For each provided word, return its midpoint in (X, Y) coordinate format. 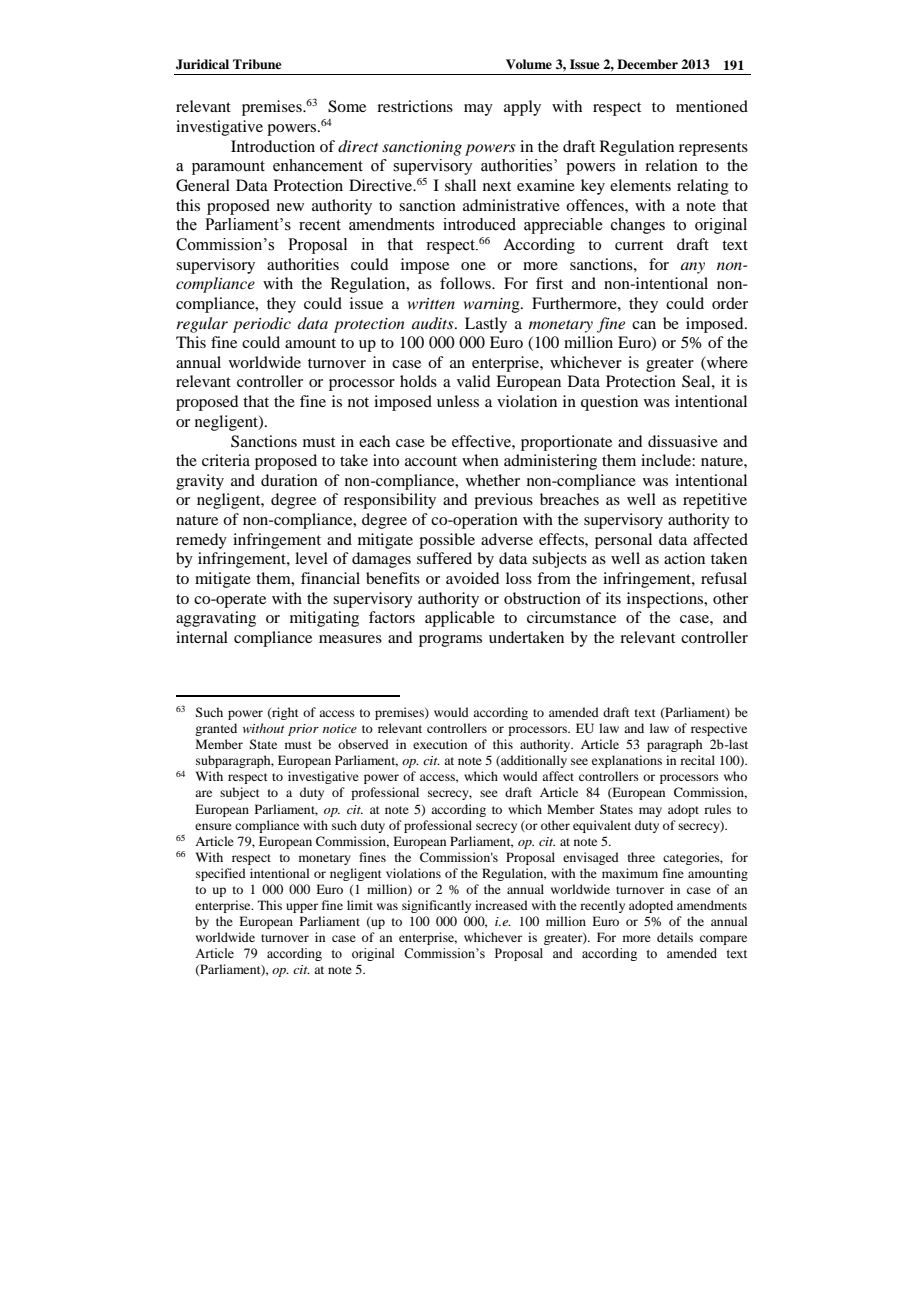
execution (440, 744)
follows (466, 283)
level (311, 558)
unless (458, 401)
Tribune (257, 64)
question (609, 403)
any (693, 268)
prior (303, 730)
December (647, 64)
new (290, 207)
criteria (226, 460)
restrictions (415, 106)
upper (302, 908)
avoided (472, 578)
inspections (666, 600)
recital (697, 760)
